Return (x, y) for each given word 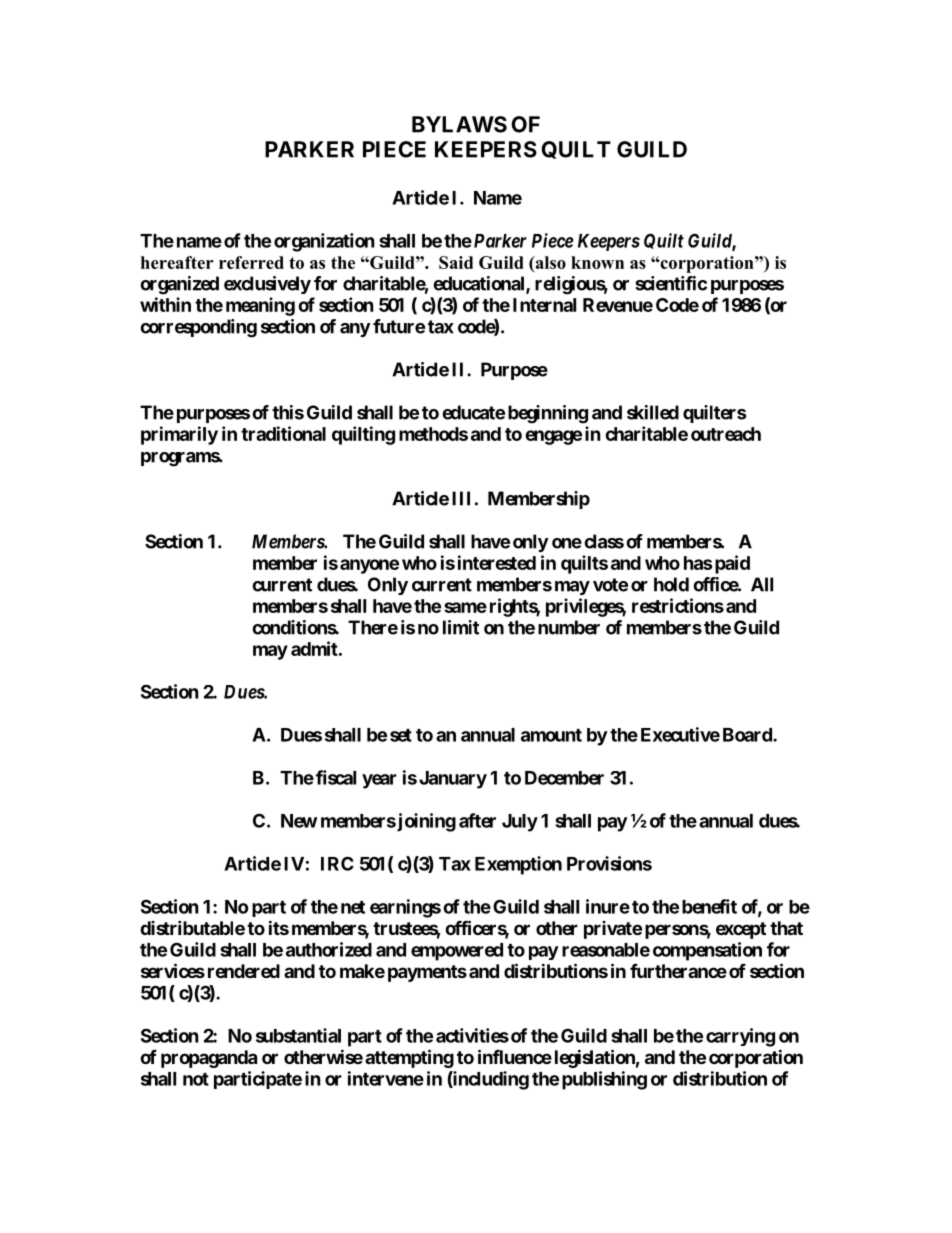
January (453, 780)
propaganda (209, 1059)
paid (731, 564)
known (597, 262)
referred (251, 262)
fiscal (336, 777)
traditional (283, 433)
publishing (604, 1080)
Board (748, 735)
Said (456, 262)
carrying (740, 1037)
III (461, 498)
